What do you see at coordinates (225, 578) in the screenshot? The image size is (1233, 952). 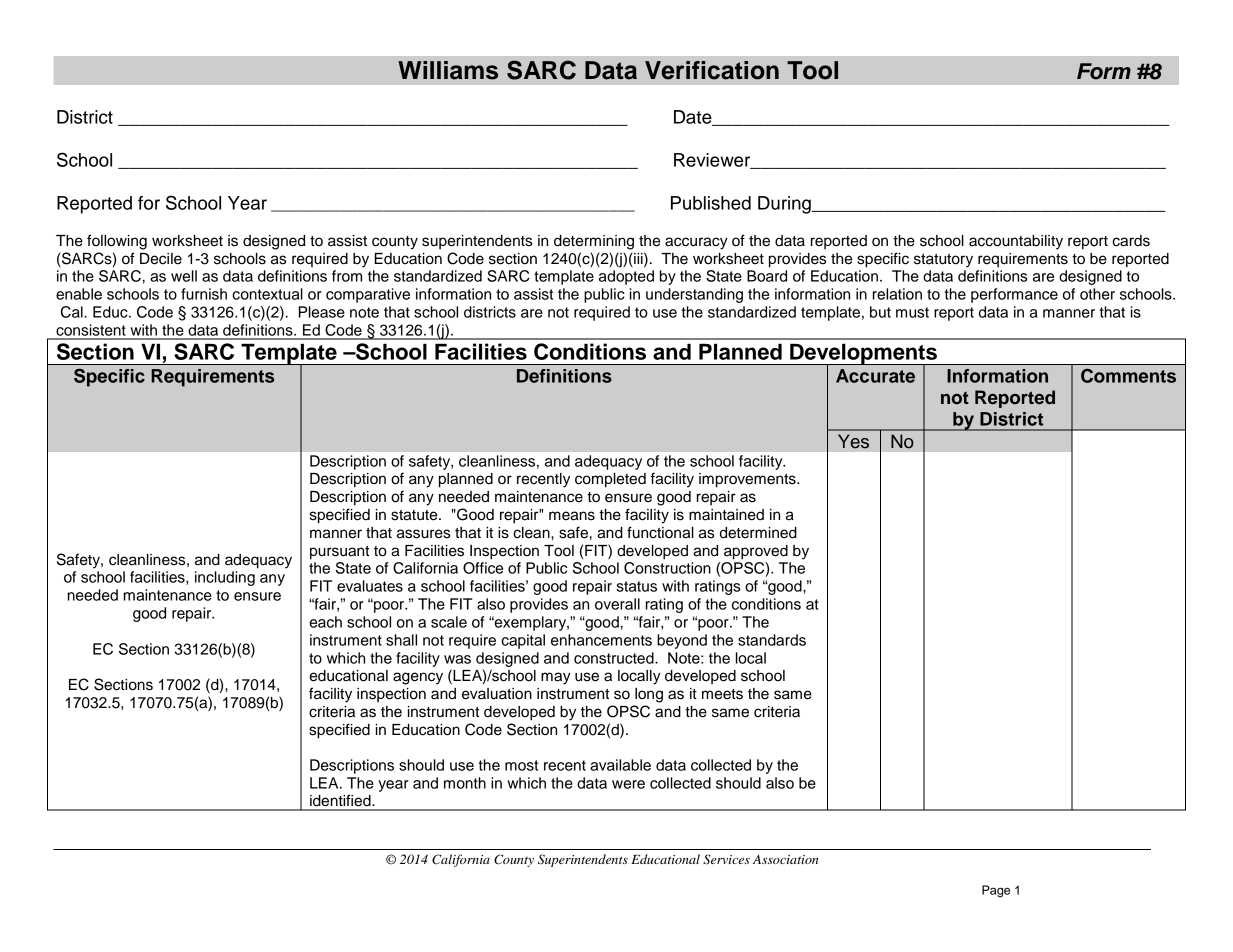 I see `including` at bounding box center [225, 578].
